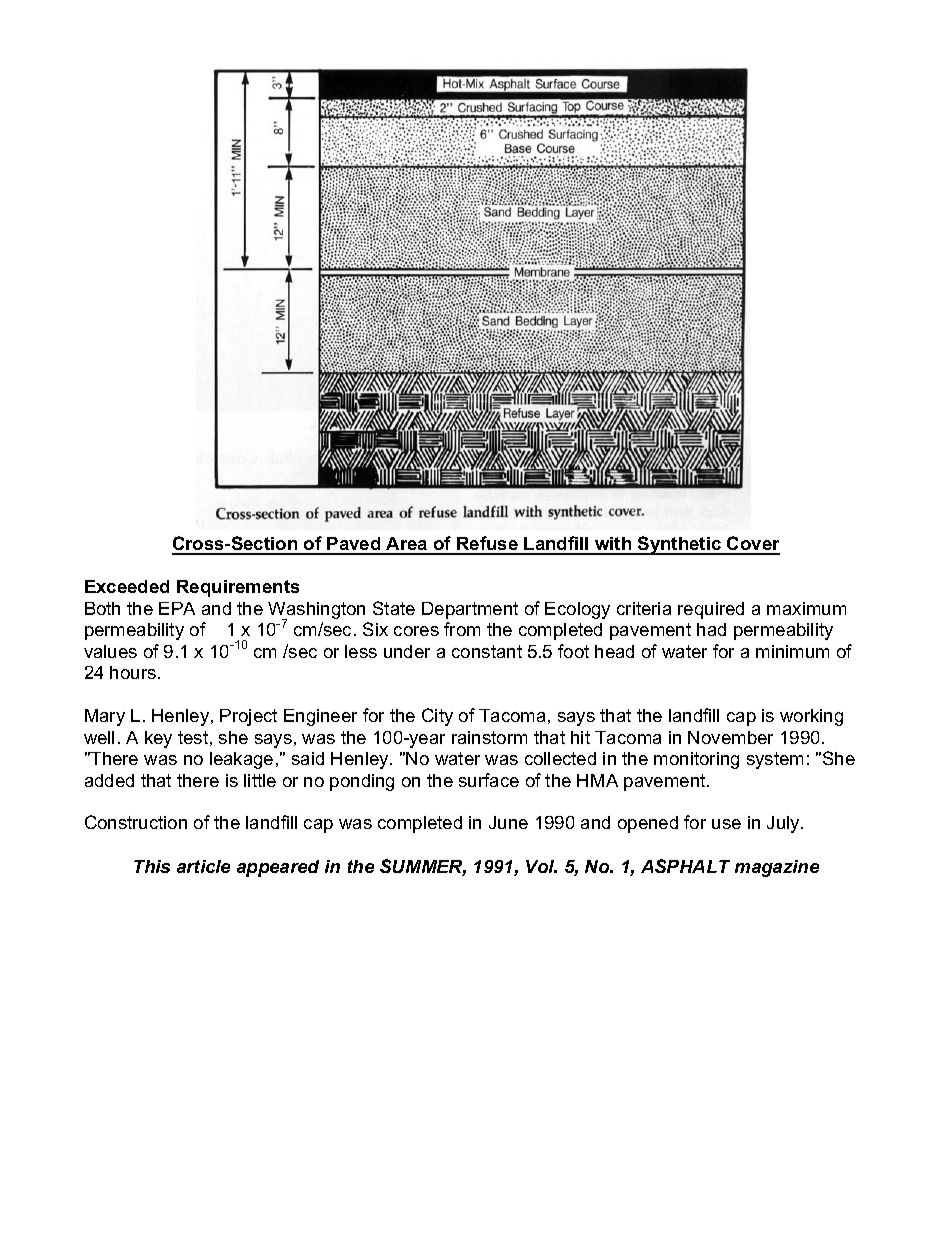 This screenshot has width=952, height=1233. What do you see at coordinates (752, 545) in the screenshot?
I see `Cover` at bounding box center [752, 545].
